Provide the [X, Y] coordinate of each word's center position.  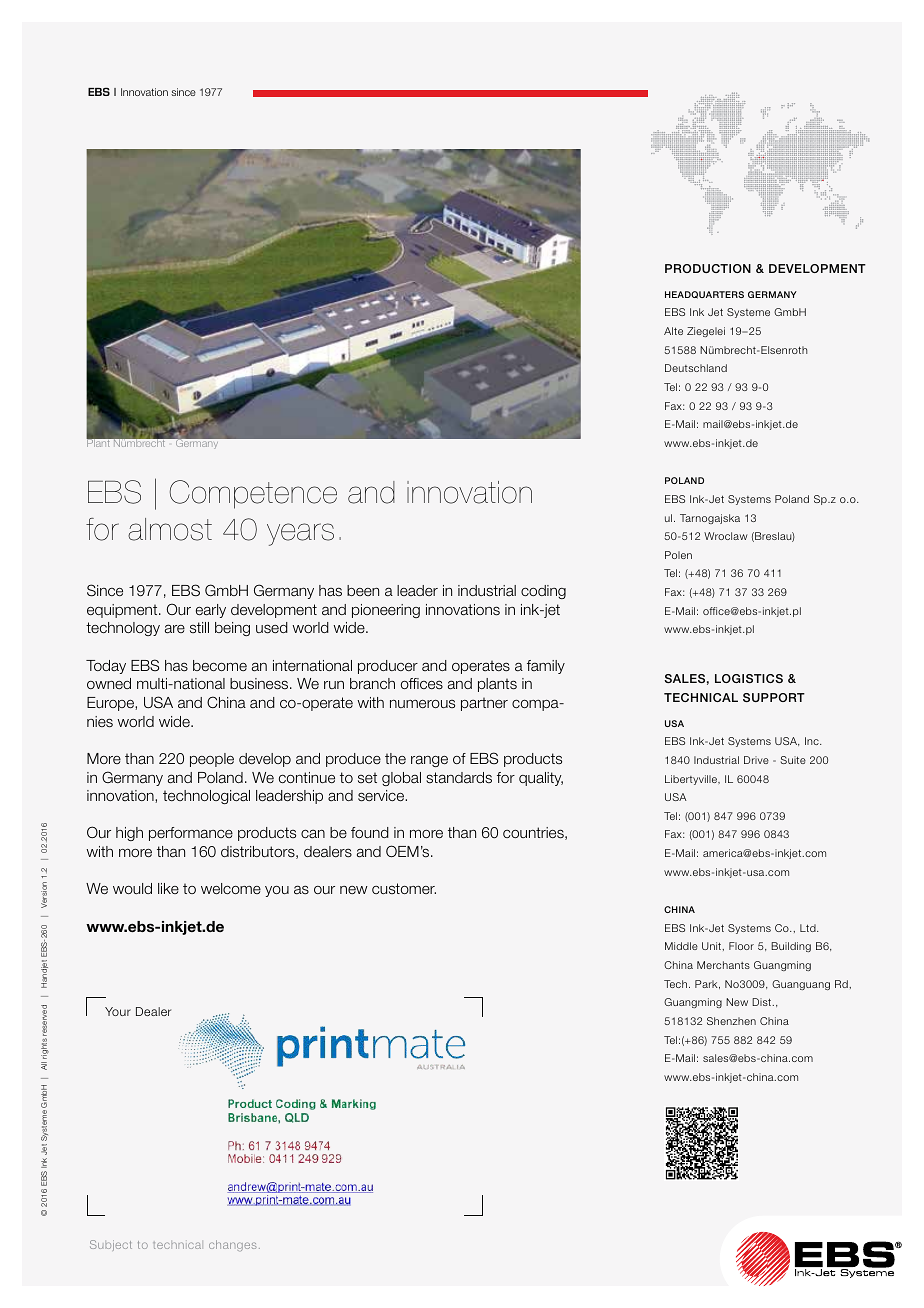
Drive [756, 760]
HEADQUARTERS [704, 295]
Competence [253, 494]
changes [233, 1245]
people [212, 760]
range [429, 761]
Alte [673, 331]
